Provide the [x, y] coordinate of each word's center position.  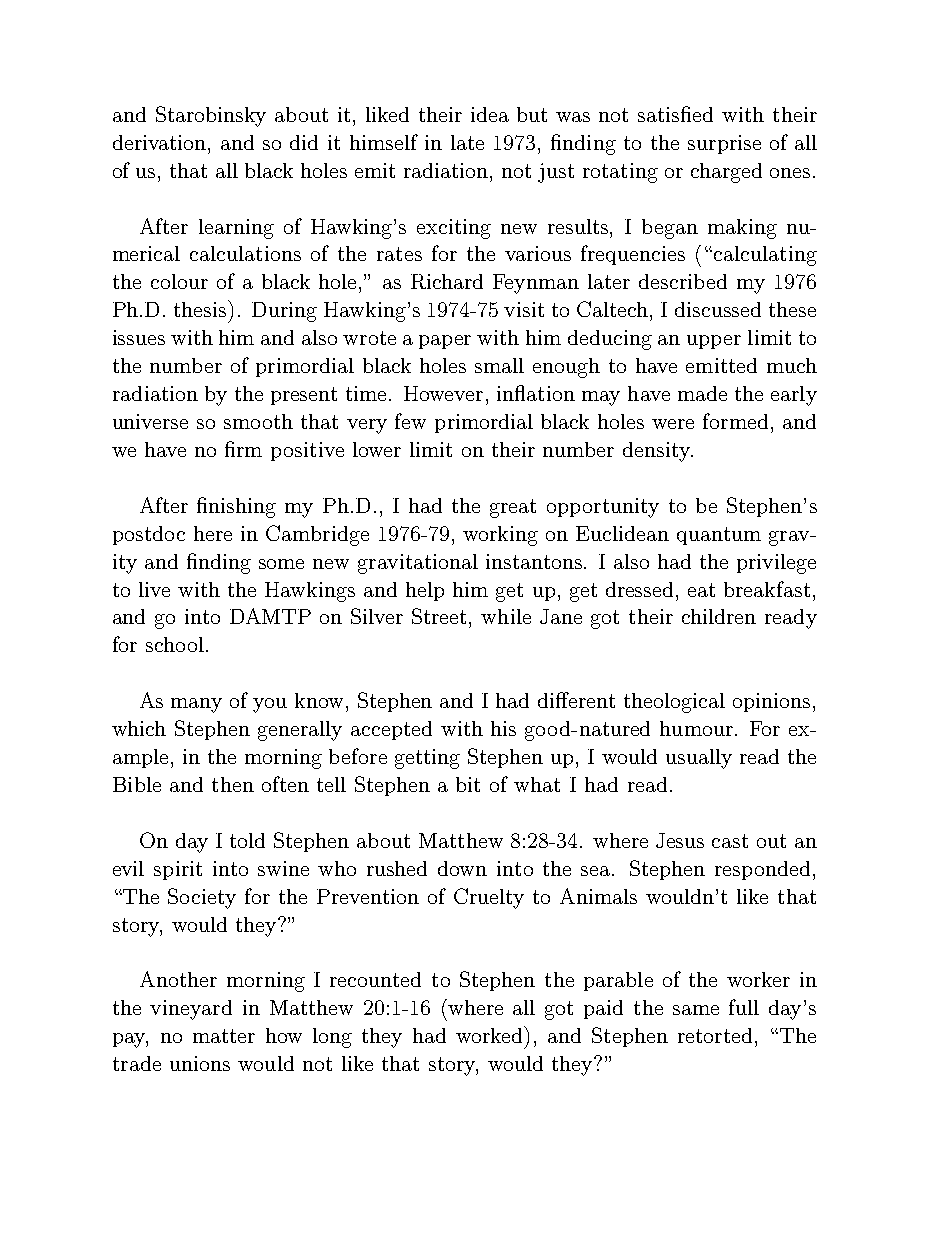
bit [468, 784]
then [233, 784]
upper [714, 342]
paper [445, 342]
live [154, 589]
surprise [724, 144]
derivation [161, 142]
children [719, 616]
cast [730, 841]
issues [139, 337]
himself [384, 142]
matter [224, 1036]
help [425, 591]
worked [490, 1034]
